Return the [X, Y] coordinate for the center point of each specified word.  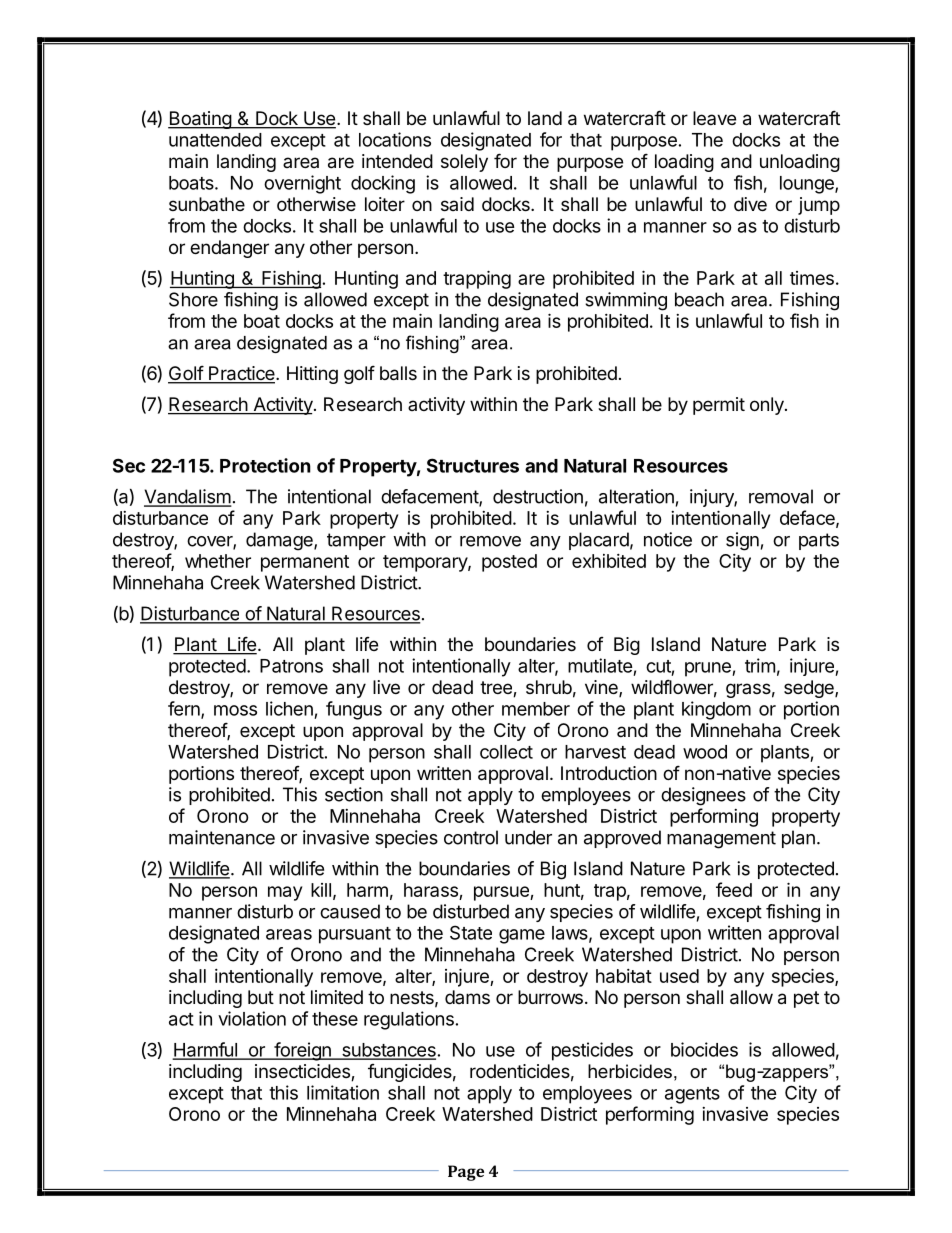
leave [714, 118]
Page [466, 1173]
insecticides [303, 1072]
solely [464, 163]
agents [692, 1095]
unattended [215, 140]
